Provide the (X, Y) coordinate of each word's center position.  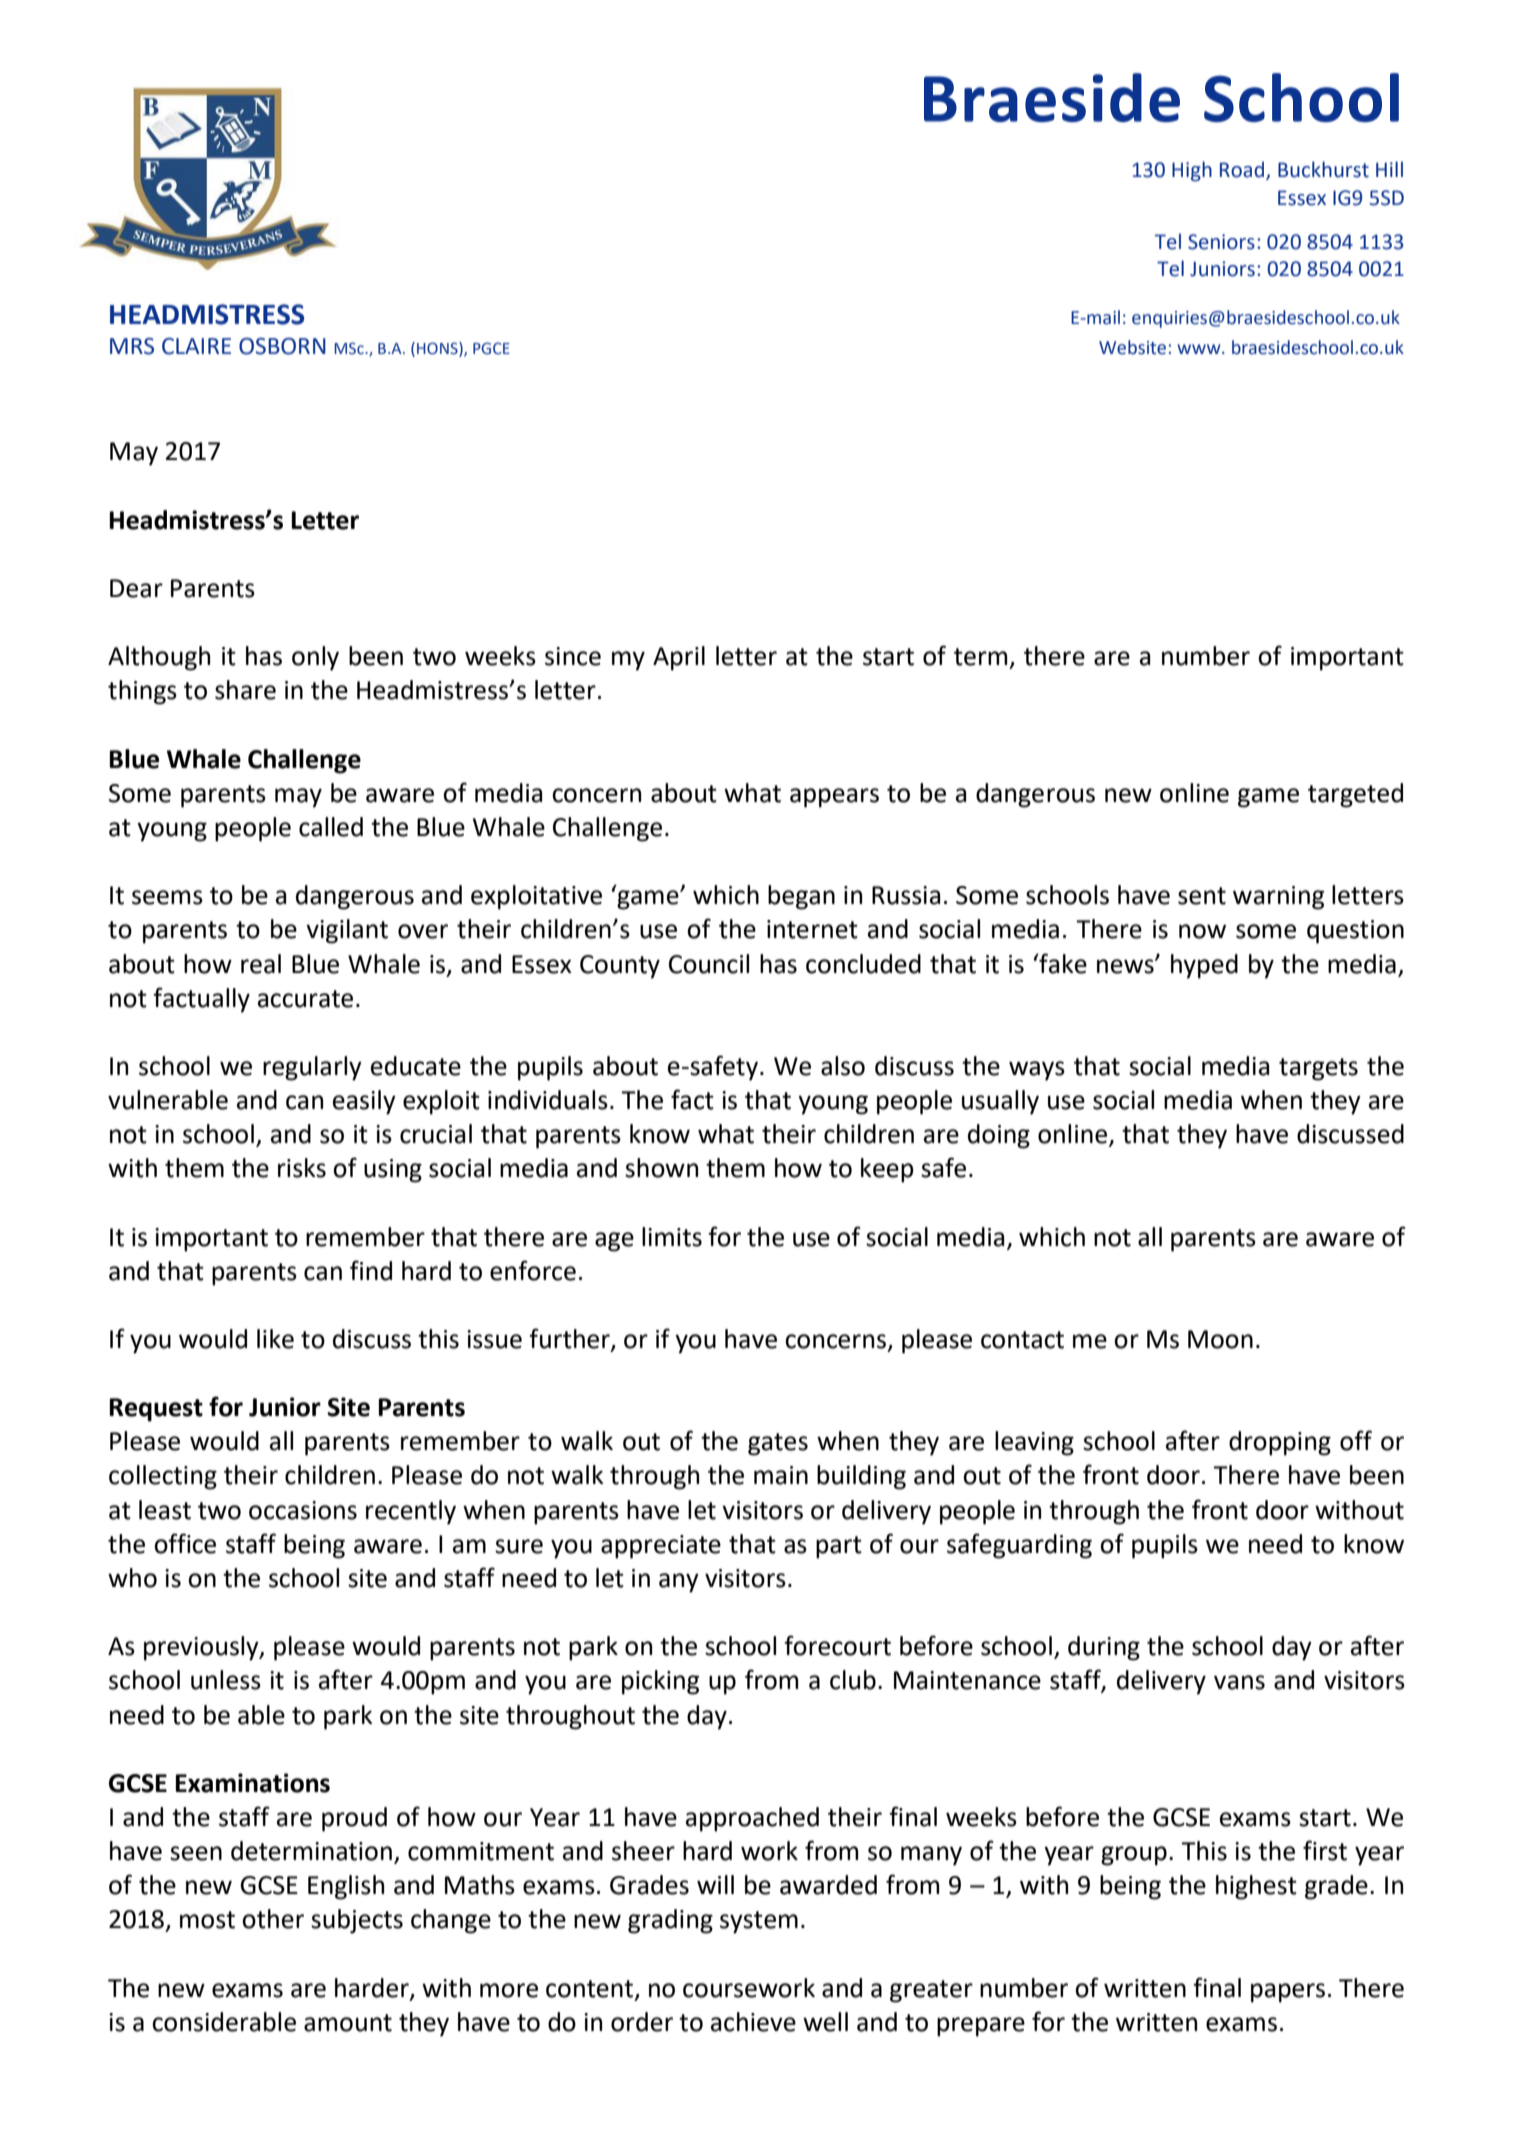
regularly (312, 1068)
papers (1288, 1993)
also (843, 1066)
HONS (438, 348)
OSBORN (282, 346)
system (759, 1922)
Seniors (1221, 242)
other (273, 1919)
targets (1318, 1069)
